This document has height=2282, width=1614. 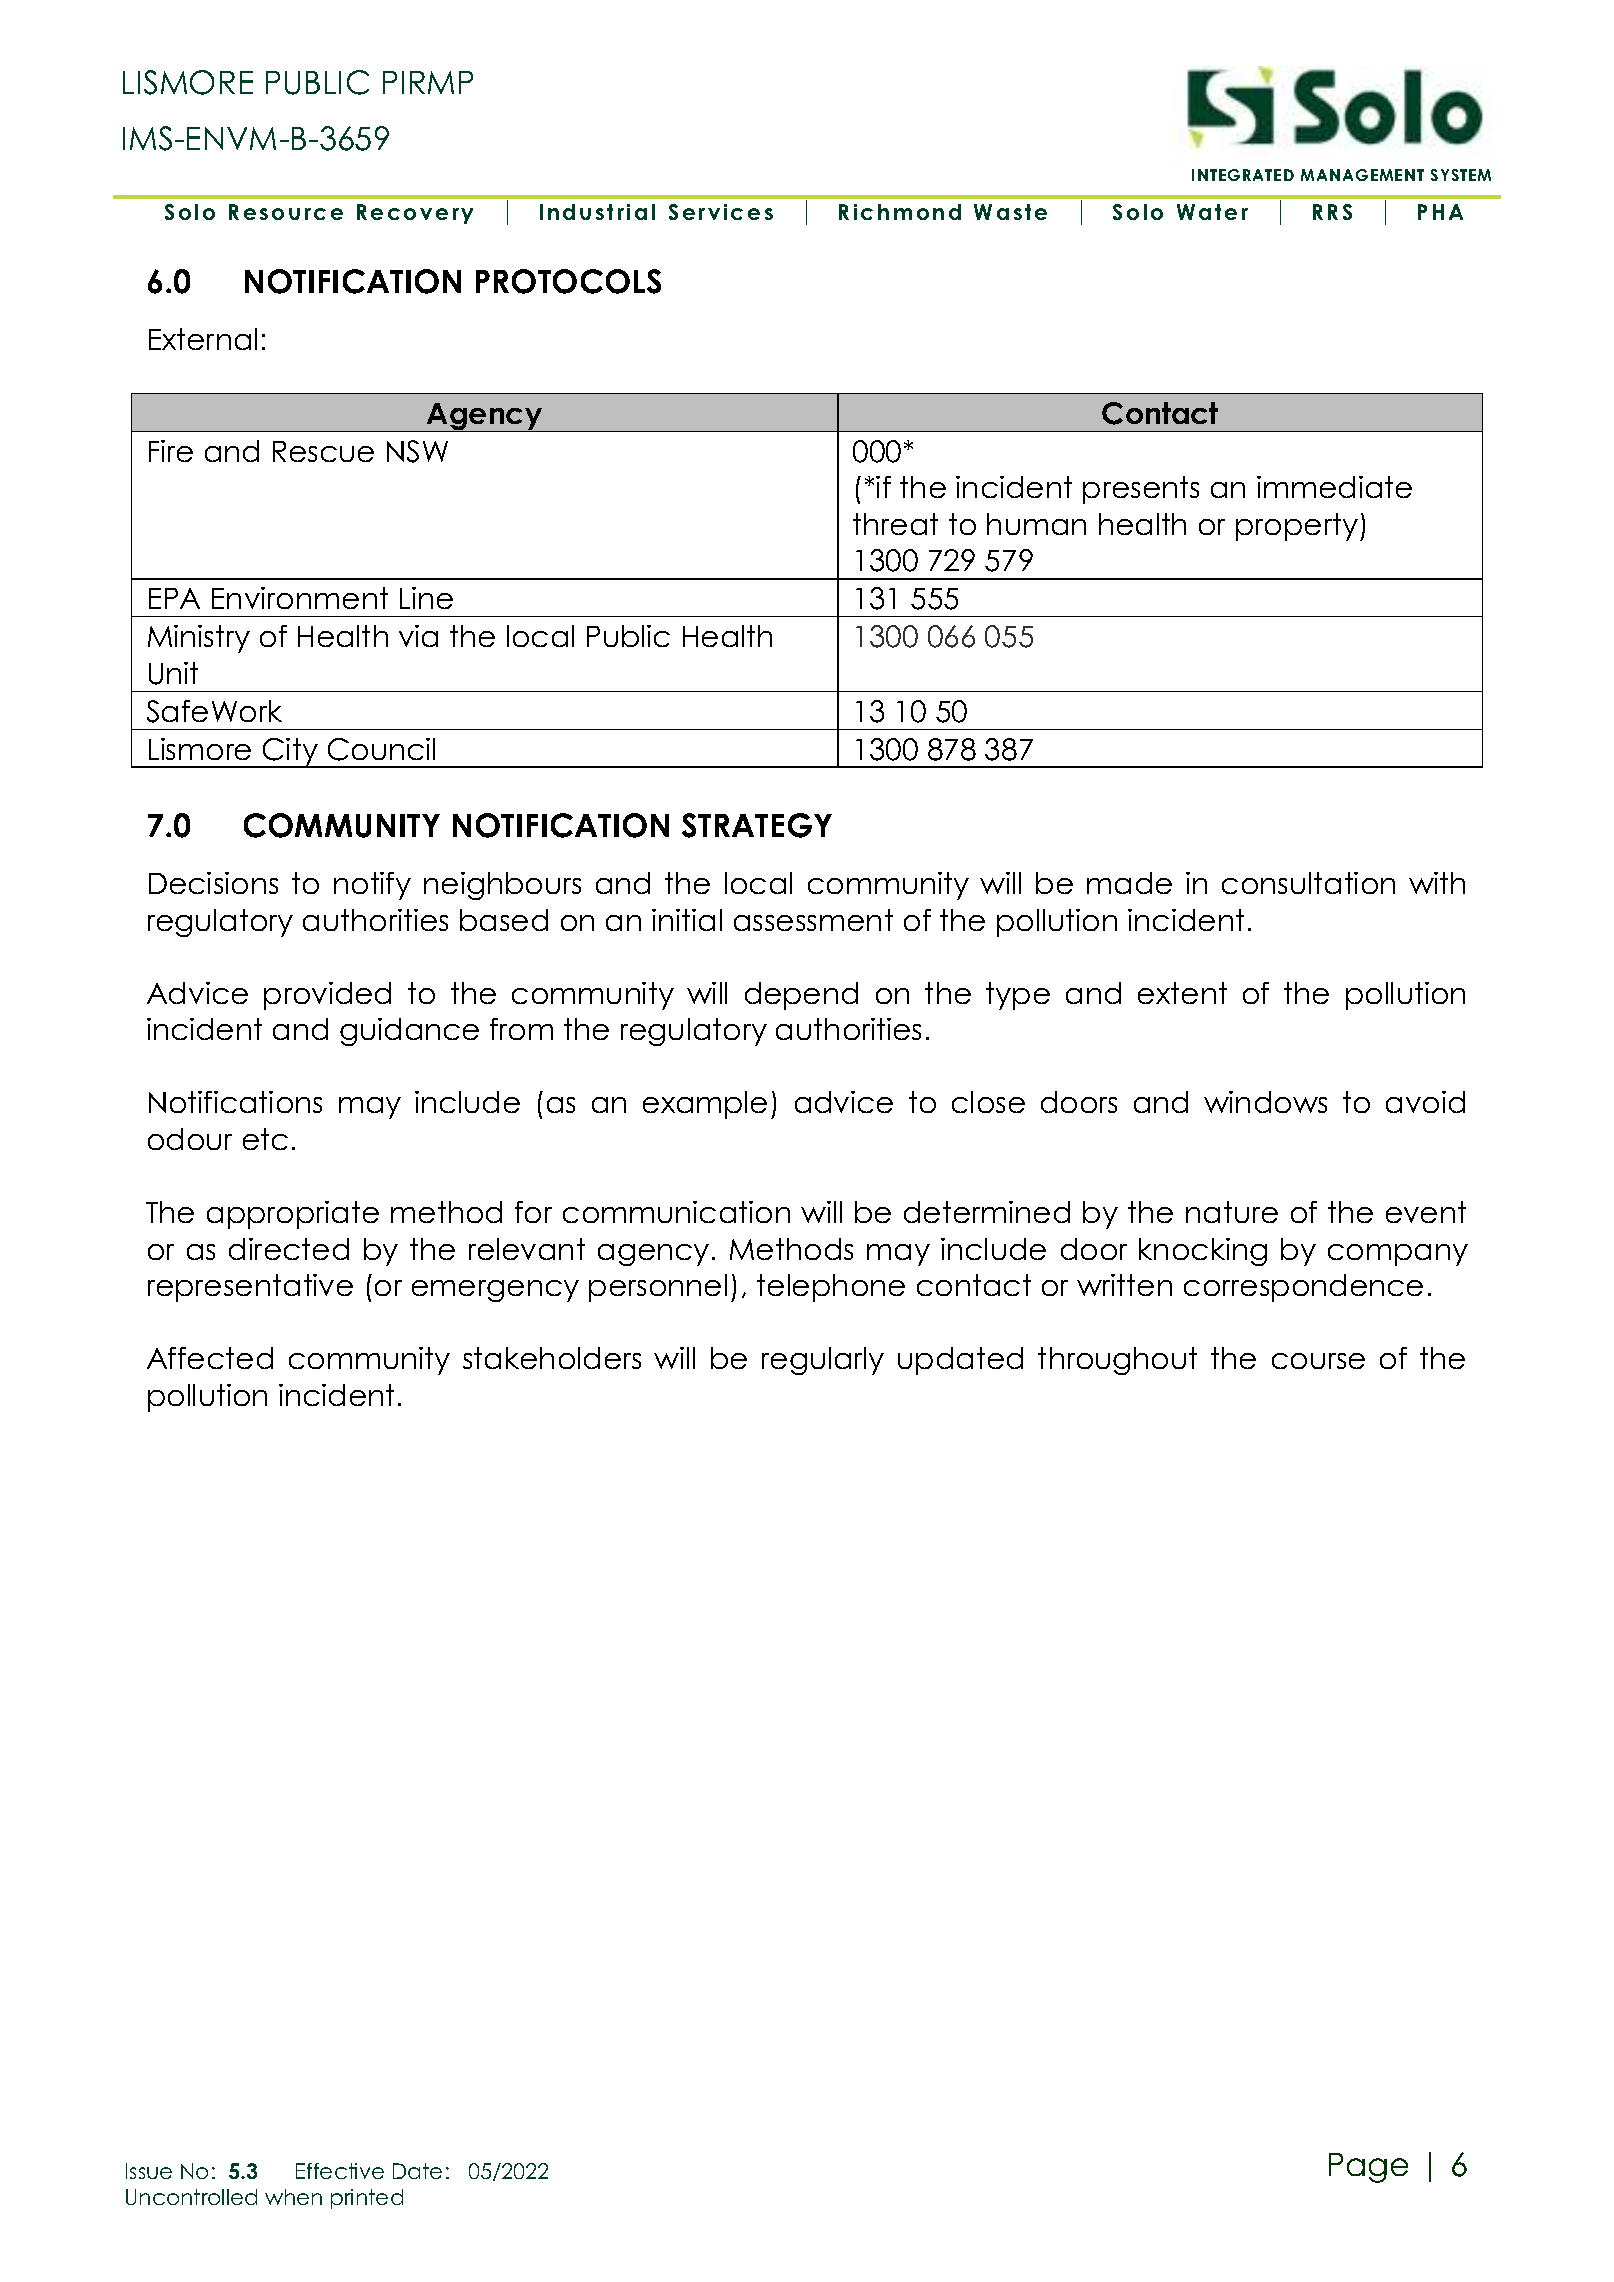 I want to click on when, so click(x=293, y=2197).
